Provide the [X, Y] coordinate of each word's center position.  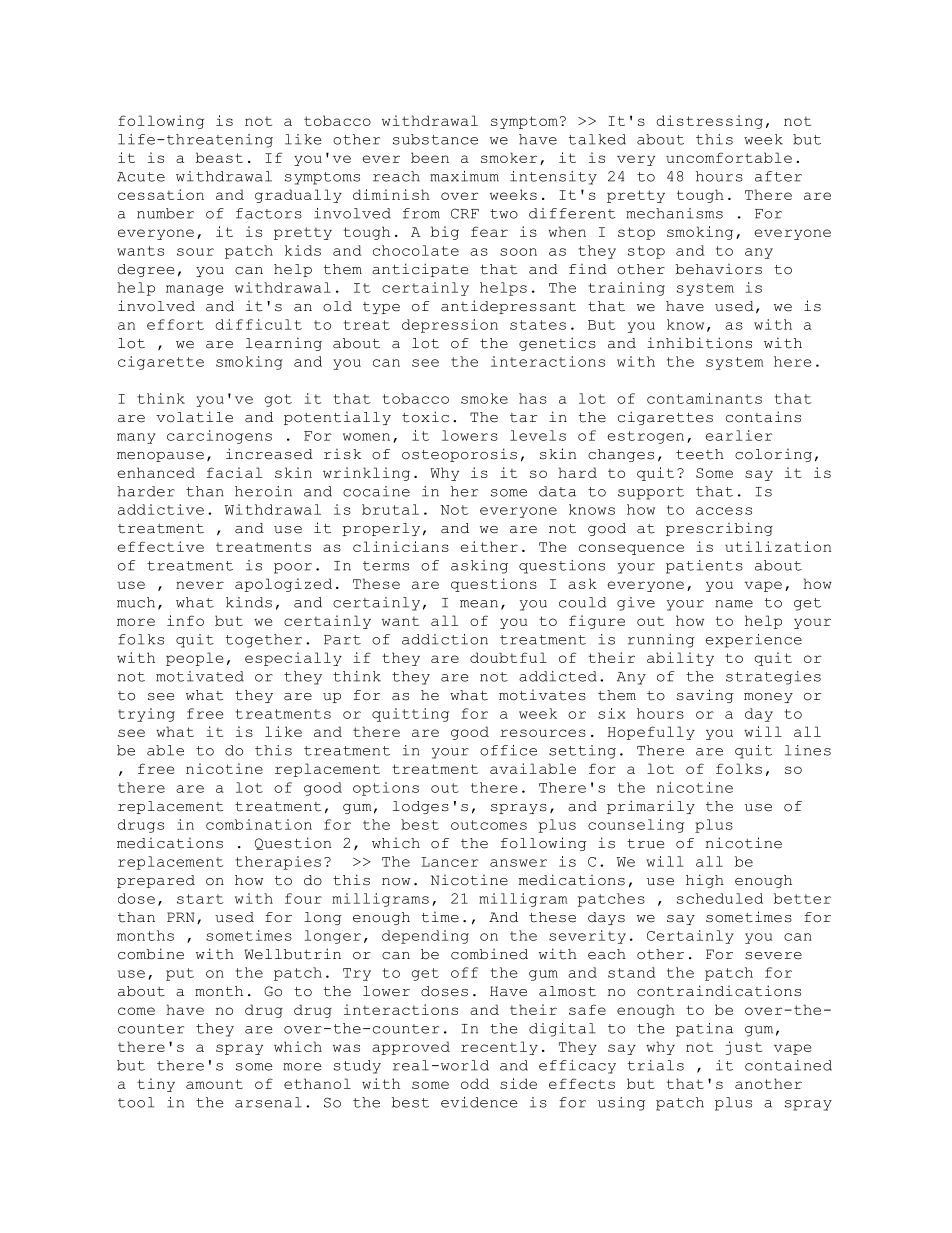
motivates [542, 695]
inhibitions [699, 343]
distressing [709, 122]
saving [705, 696]
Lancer [450, 862]
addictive [161, 509]
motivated [200, 676]
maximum [464, 176]
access [724, 511]
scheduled [720, 898]
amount [214, 1084]
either [489, 546]
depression [450, 326]
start [200, 899]
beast [219, 157]
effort [175, 324]
